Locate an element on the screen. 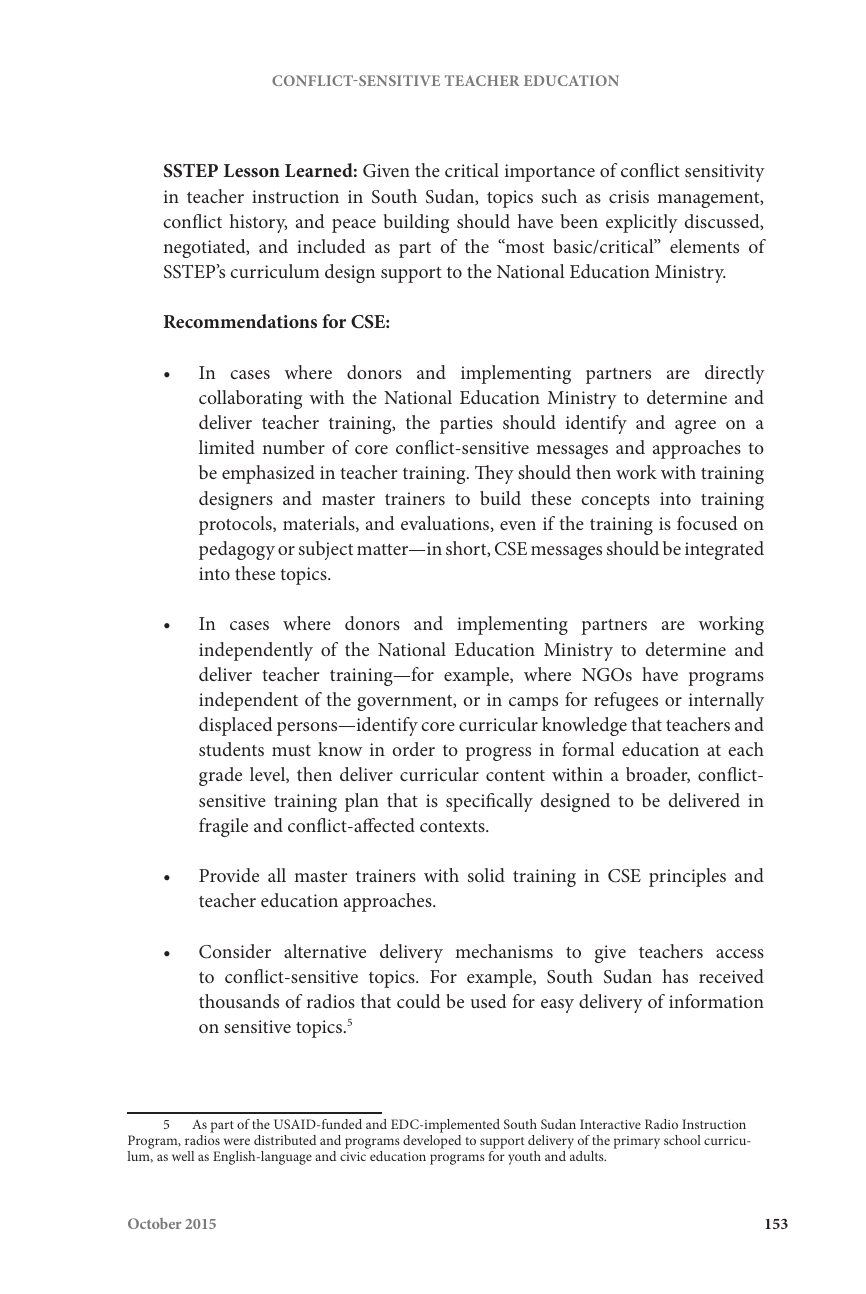 The width and height of the screenshot is (866, 1294). explicitly is located at coordinates (642, 223).
